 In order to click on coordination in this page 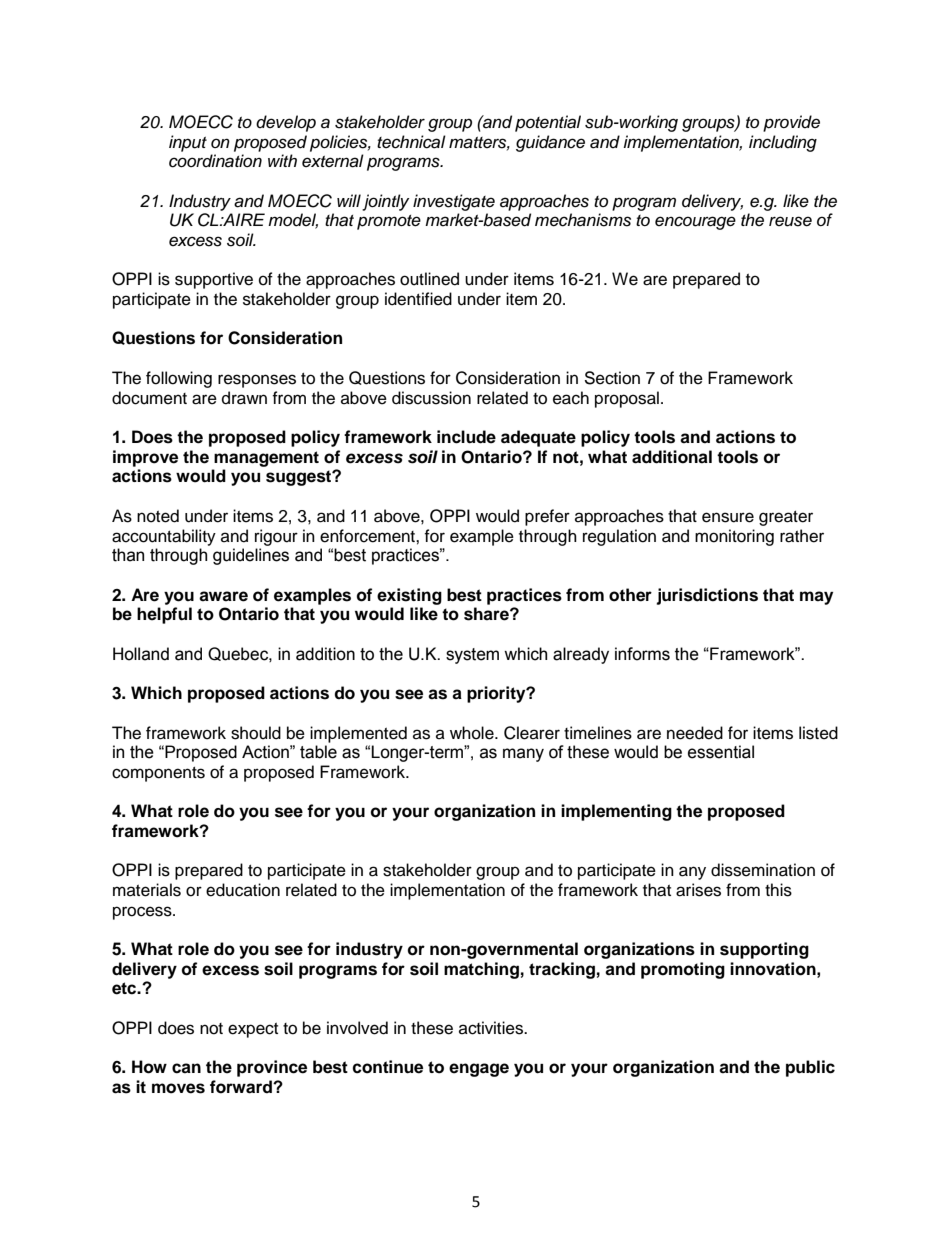, I will do `click(215, 161)`.
